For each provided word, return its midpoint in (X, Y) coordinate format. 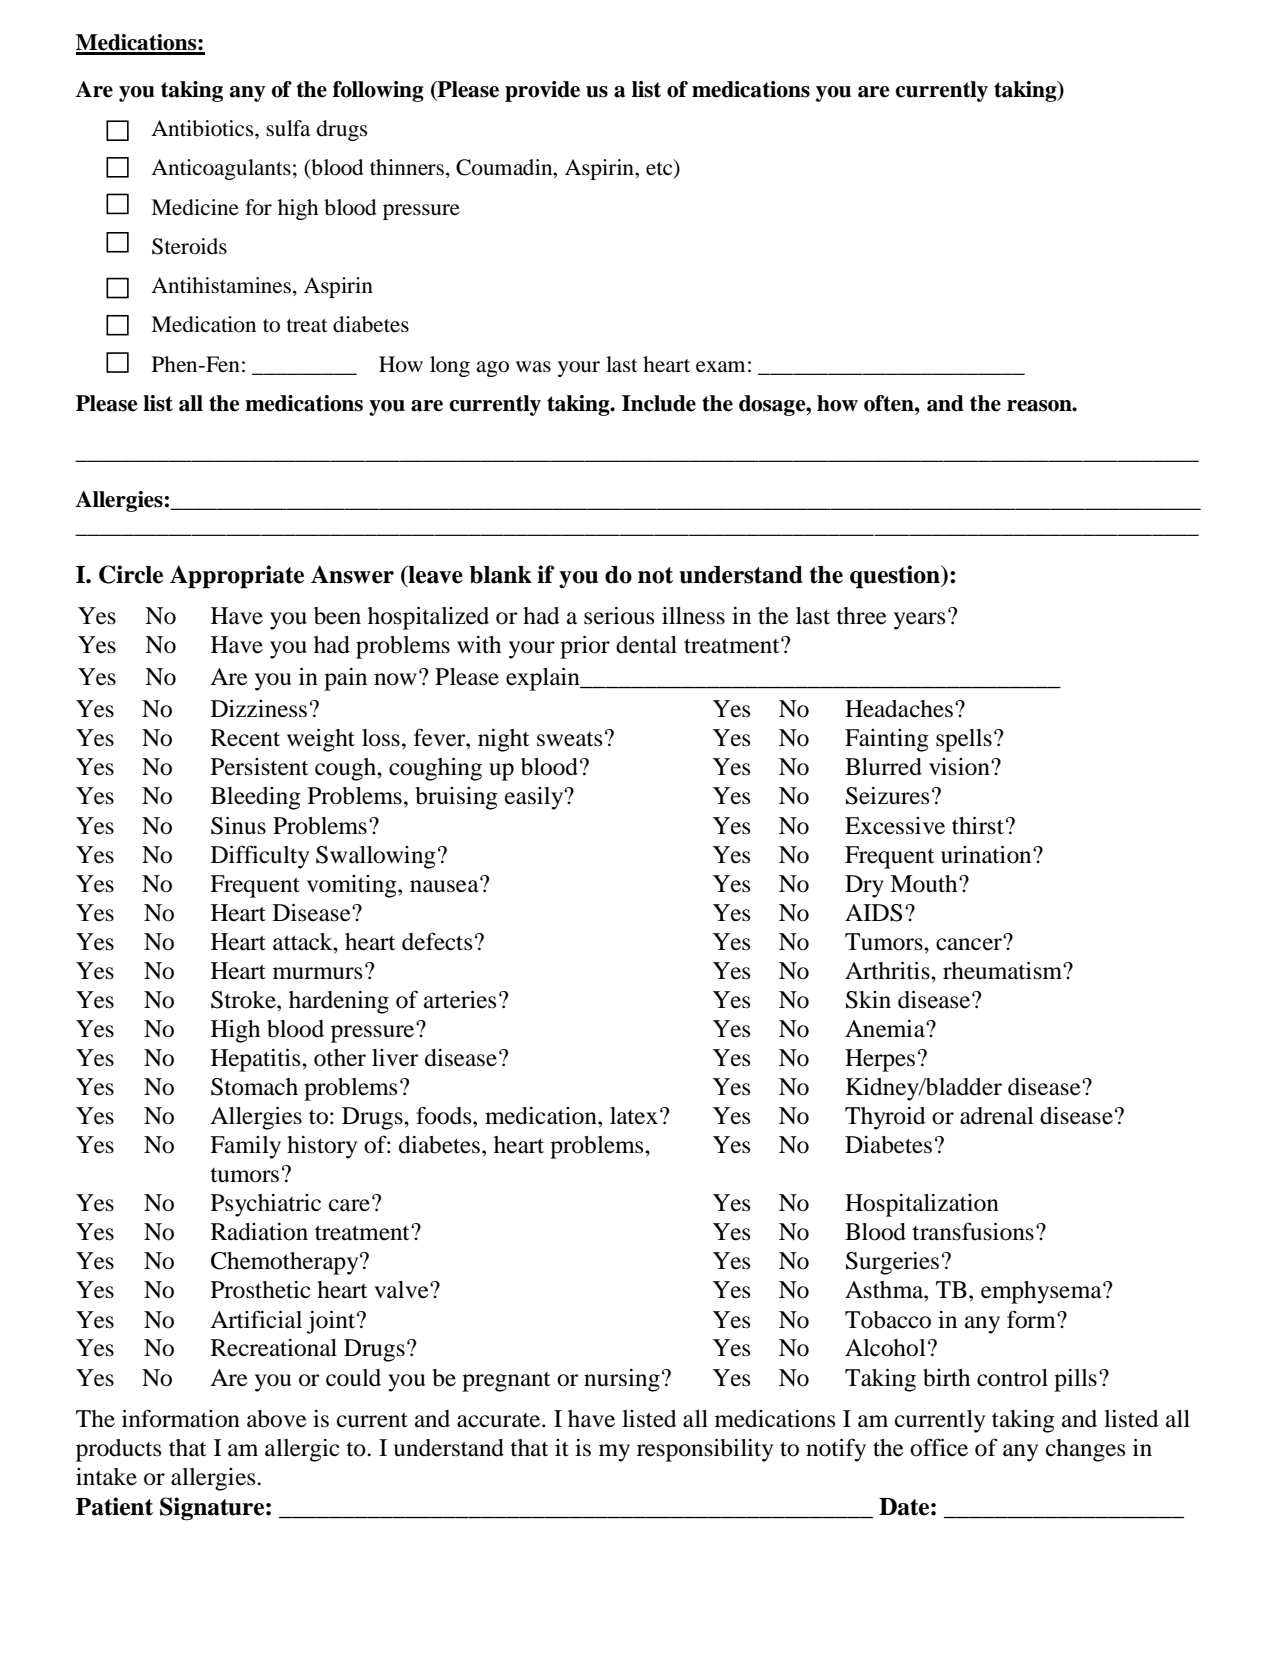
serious (619, 616)
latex (634, 1116)
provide (542, 91)
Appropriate (237, 577)
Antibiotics (203, 128)
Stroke (244, 1000)
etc (660, 168)
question (896, 577)
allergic (302, 1450)
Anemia (886, 1029)
